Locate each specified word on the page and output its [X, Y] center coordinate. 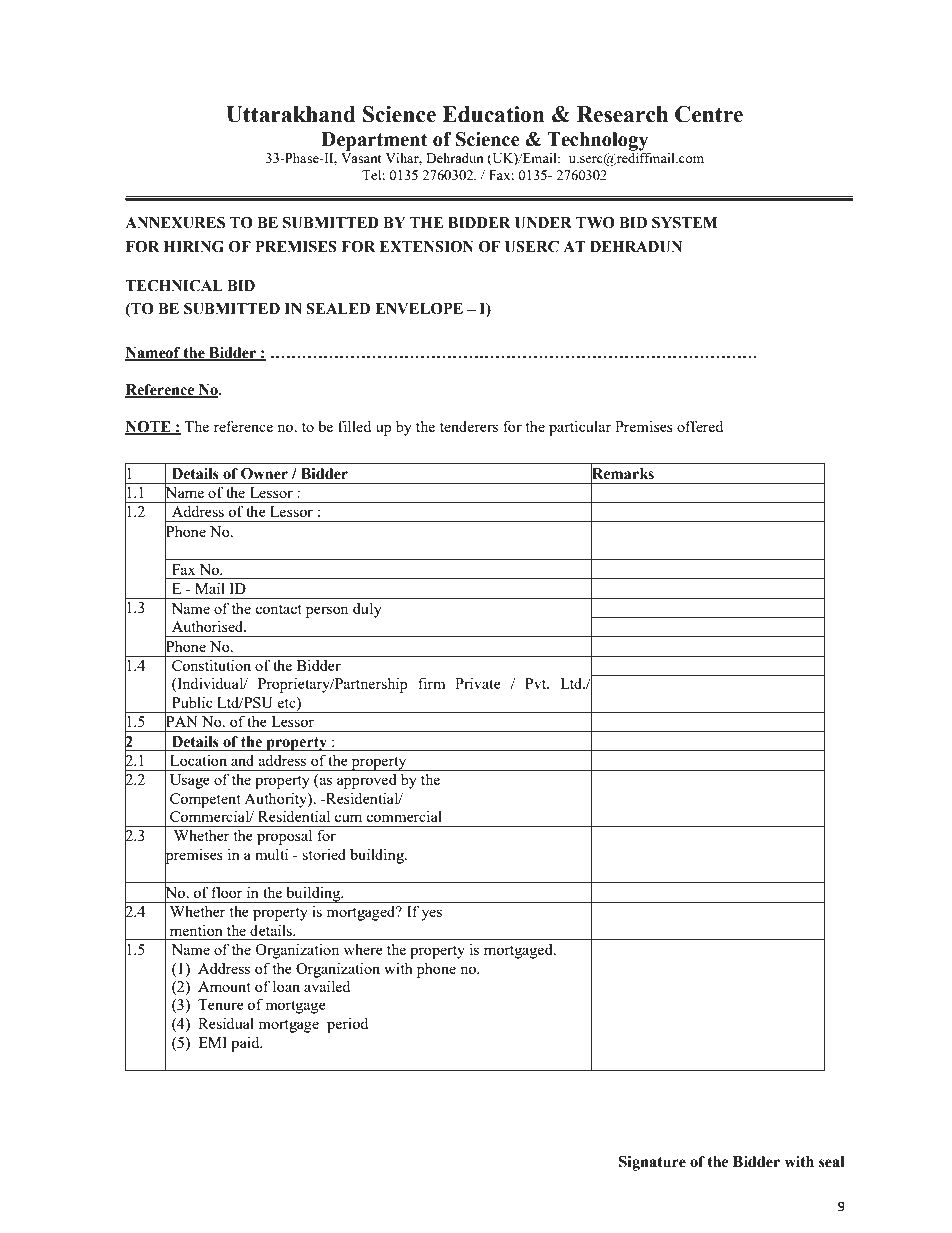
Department [375, 141]
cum [348, 818]
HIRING [194, 247]
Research [622, 114]
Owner [264, 474]
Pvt [537, 683]
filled [354, 426]
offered [700, 426]
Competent [205, 800]
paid [246, 1044]
